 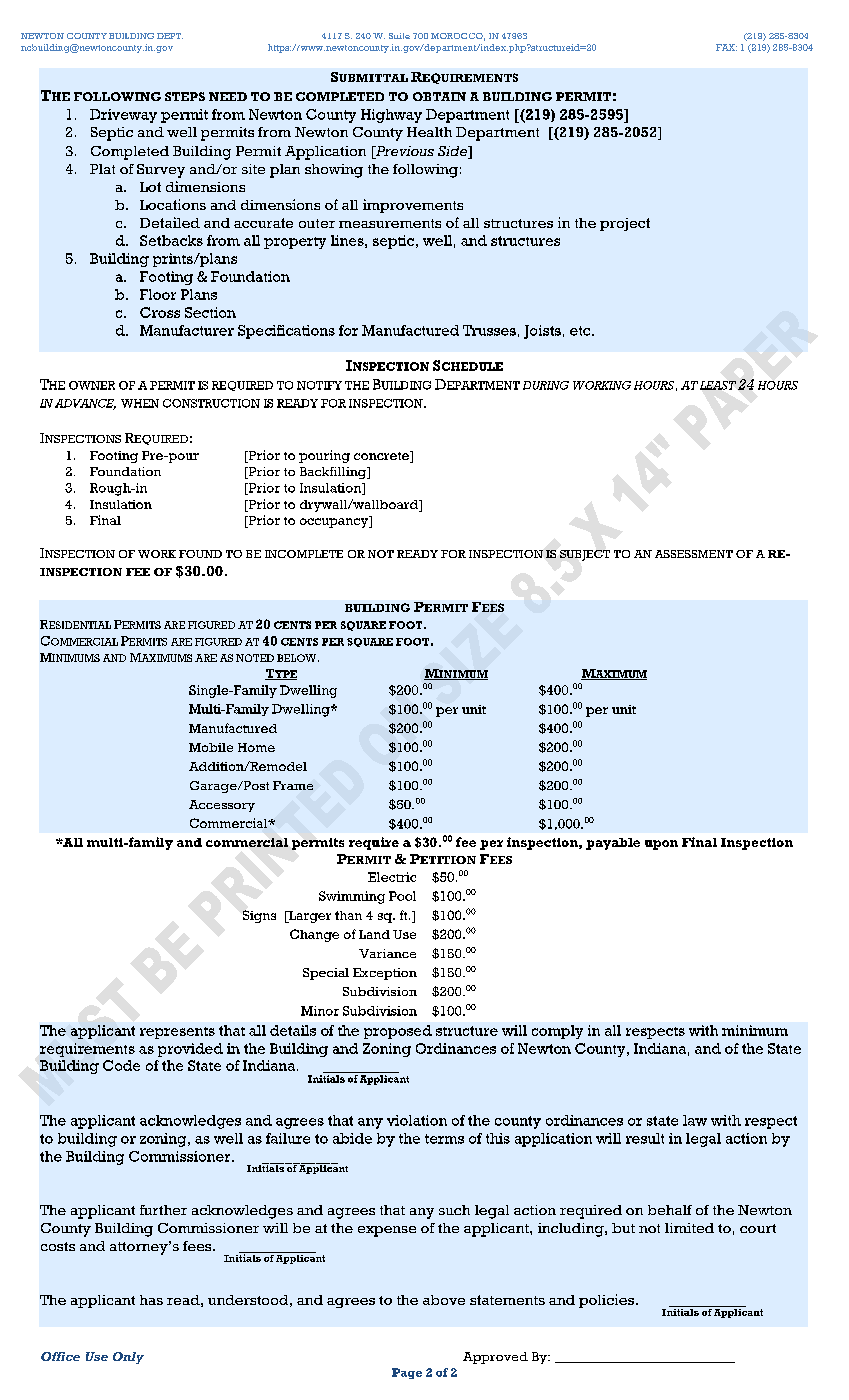 What do you see at coordinates (293, 785) in the document?
I see `Frame` at bounding box center [293, 785].
